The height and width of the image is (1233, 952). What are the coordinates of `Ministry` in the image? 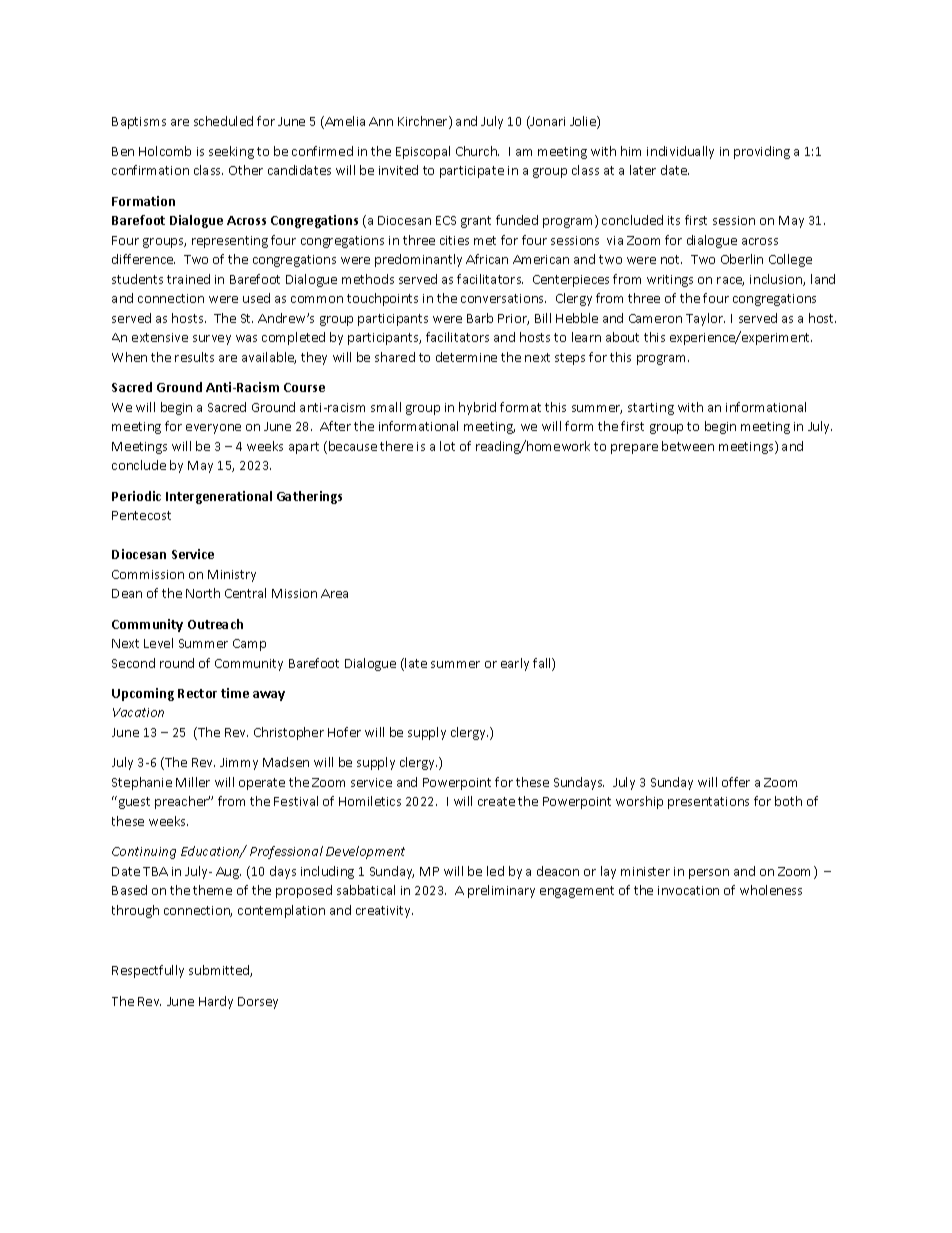 It's located at (232, 576).
